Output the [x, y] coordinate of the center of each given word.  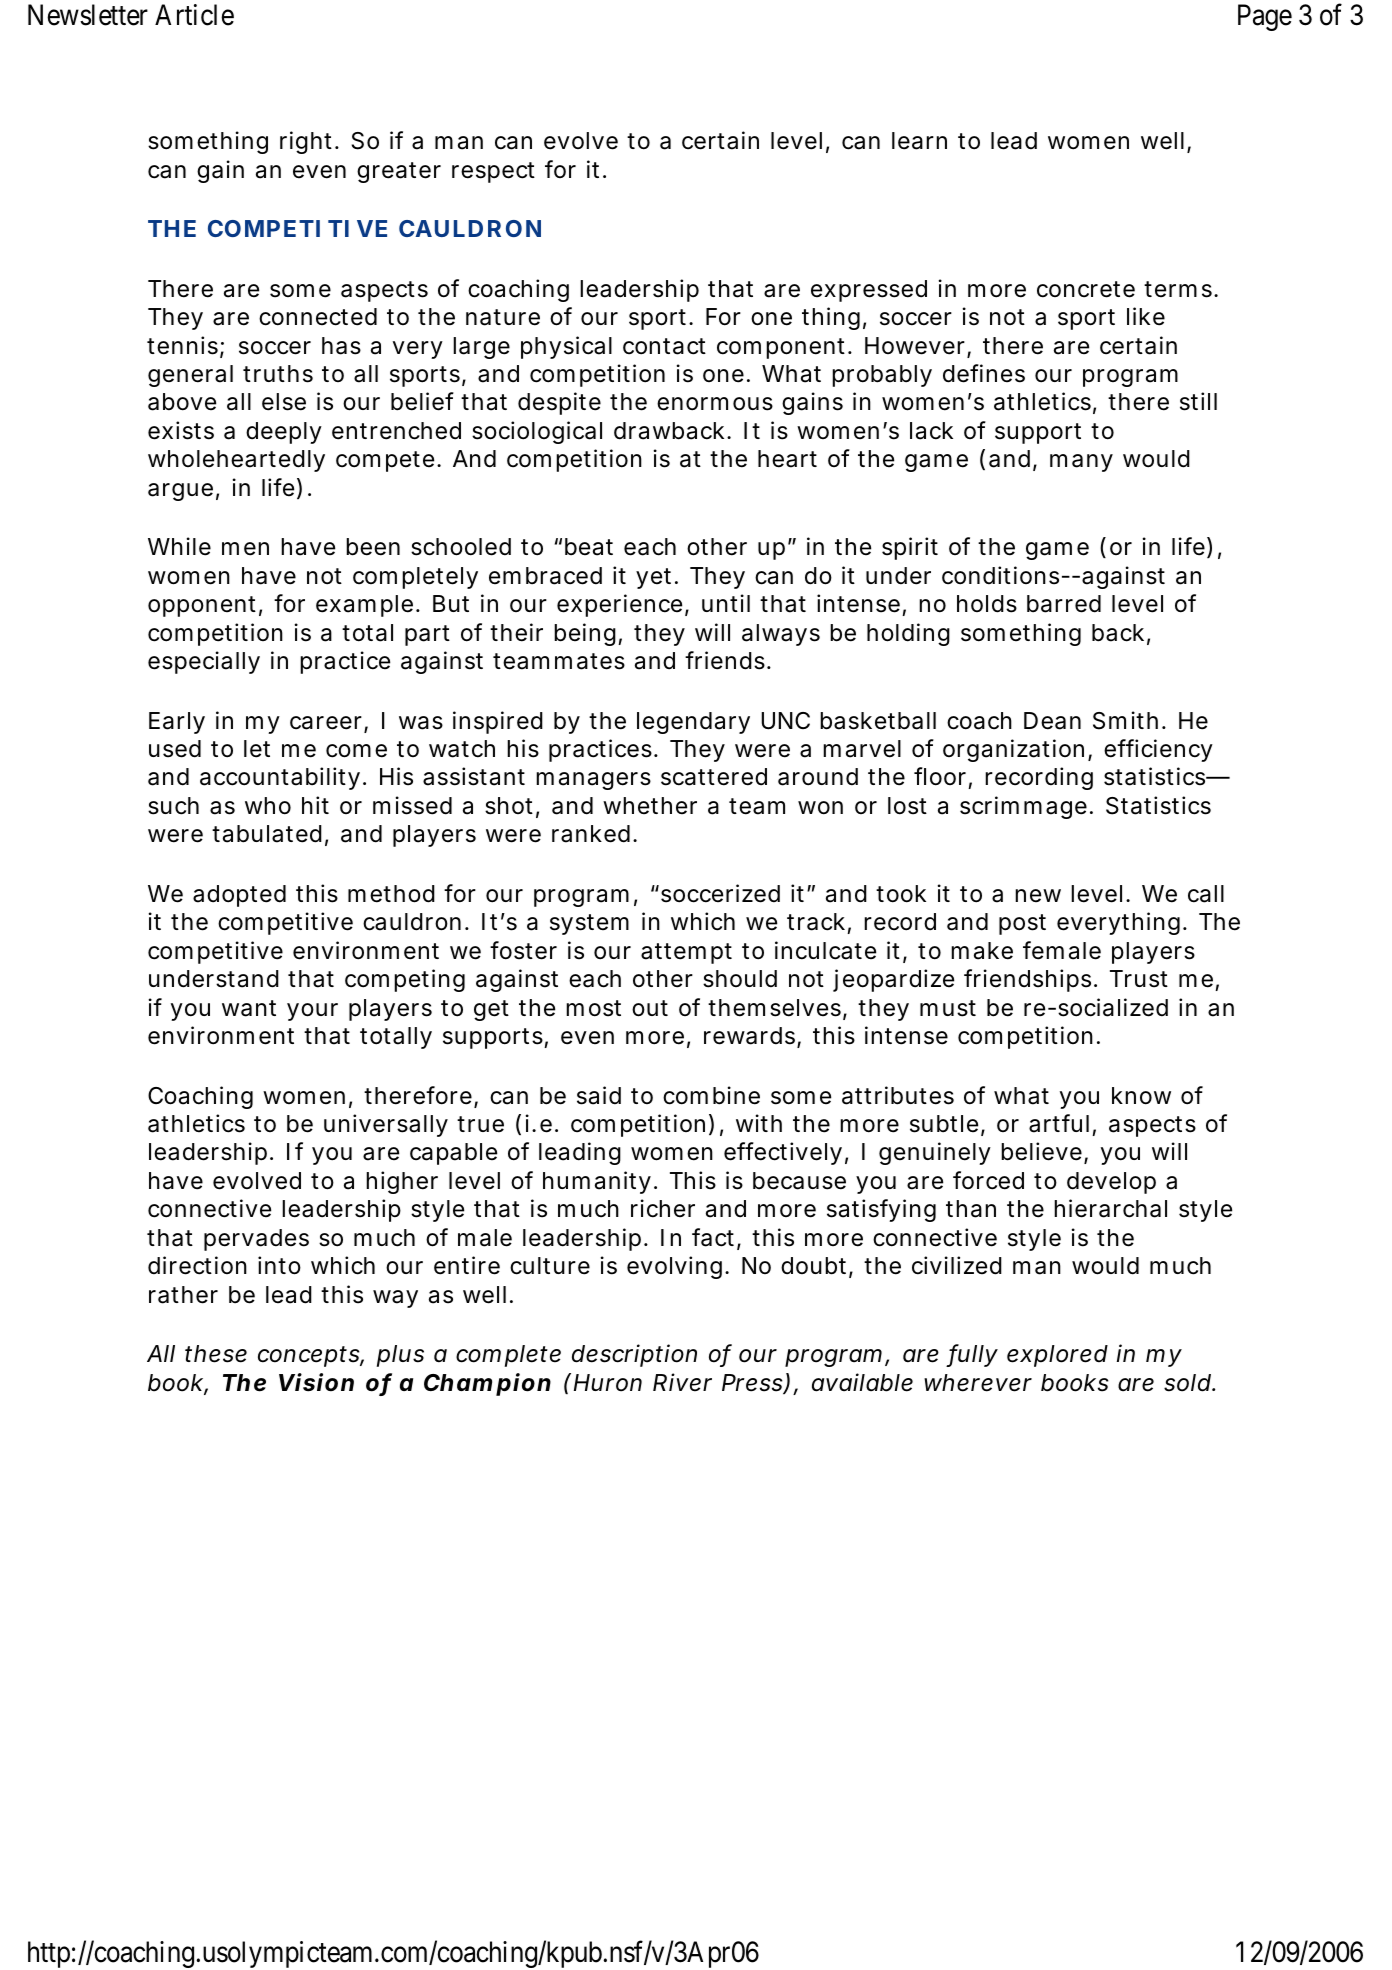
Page [1265, 17]
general [190, 376]
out [650, 1008]
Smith [1128, 720]
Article [194, 15]
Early [177, 723]
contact [664, 346]
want [249, 1008]
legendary [693, 723]
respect [493, 172]
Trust [1139, 979]
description [634, 1355]
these [216, 1354]
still [1198, 401]
